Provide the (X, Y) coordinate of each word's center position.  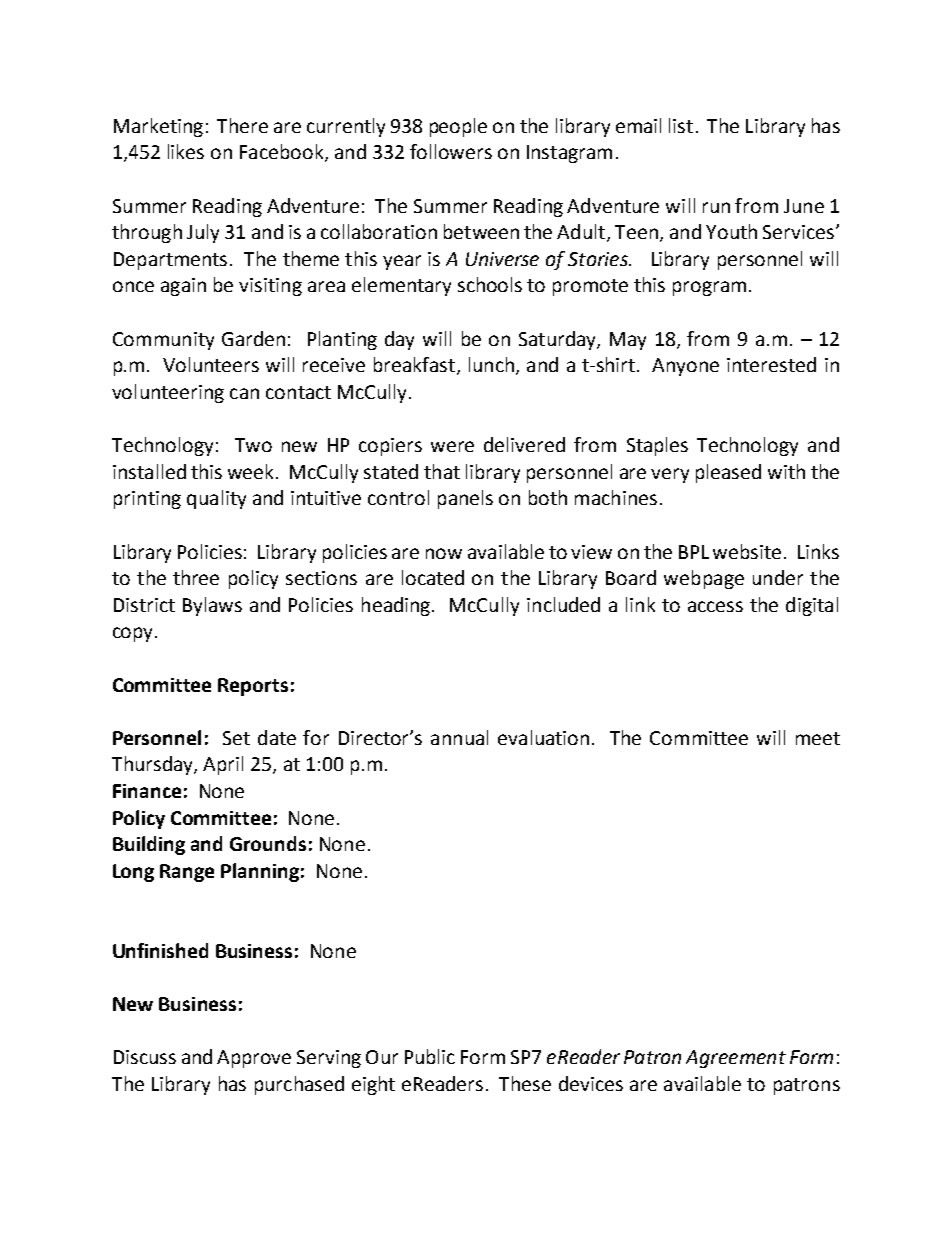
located (433, 577)
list (681, 125)
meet (818, 738)
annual (459, 737)
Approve (254, 1059)
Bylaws (212, 606)
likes (186, 151)
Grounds (268, 843)
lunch (491, 364)
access (715, 606)
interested (771, 364)
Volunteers (211, 364)
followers (451, 151)
